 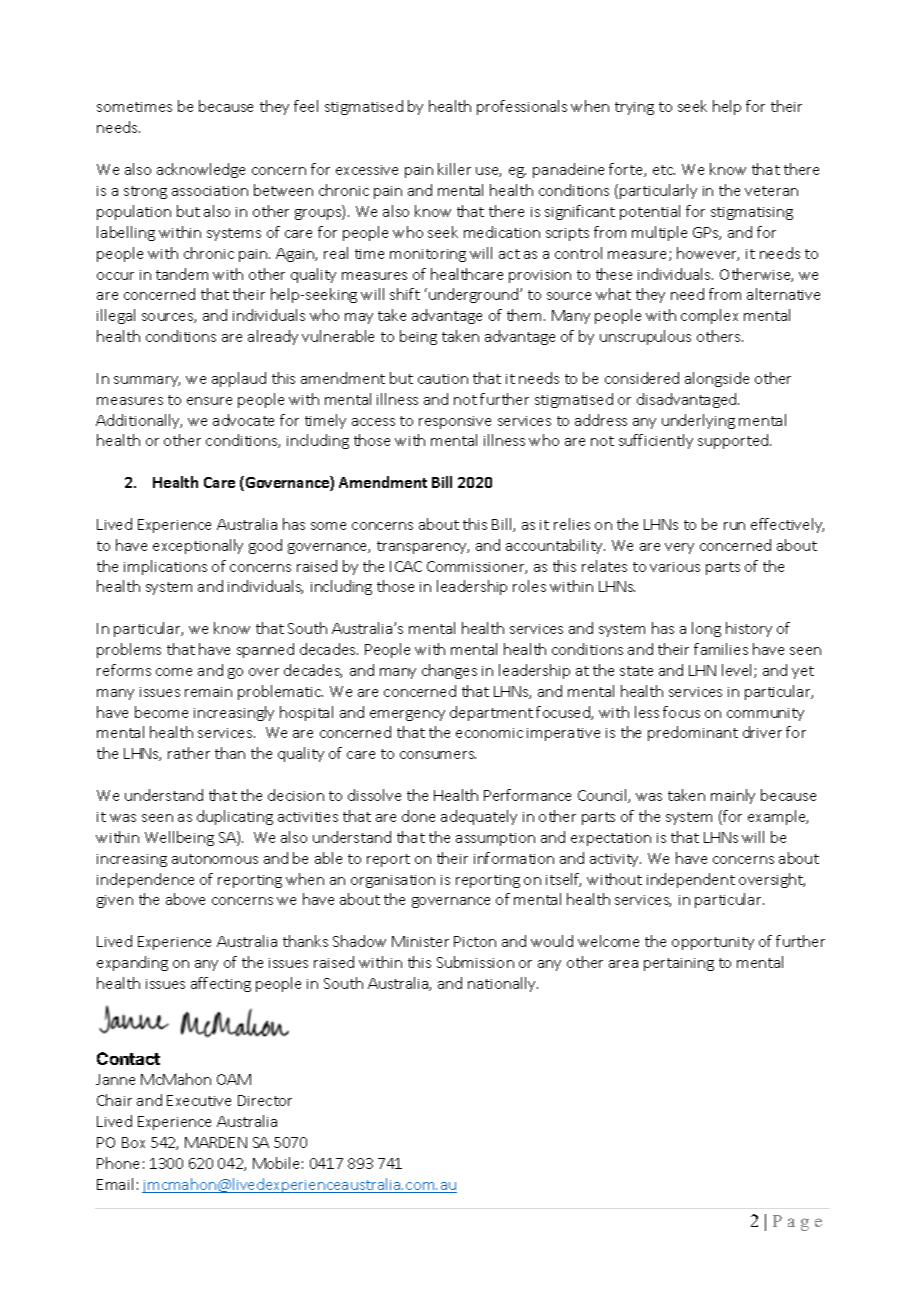 What do you see at coordinates (243, 420) in the document?
I see `advocate` at bounding box center [243, 420].
